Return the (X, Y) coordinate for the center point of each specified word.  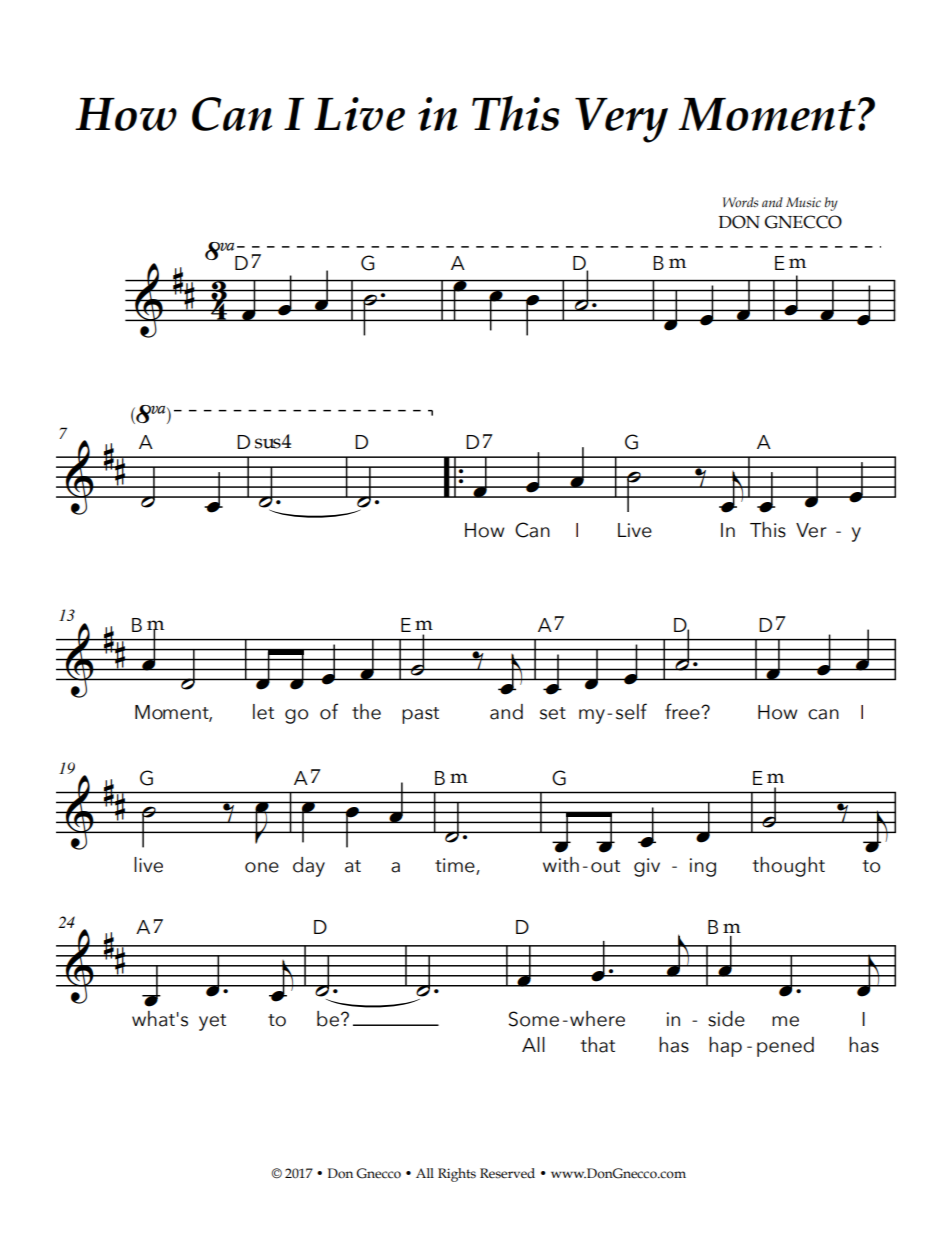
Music (803, 202)
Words (740, 202)
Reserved (507, 1173)
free (683, 711)
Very (621, 120)
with (561, 864)
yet (212, 1022)
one (262, 867)
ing (703, 867)
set (553, 713)
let (263, 712)
